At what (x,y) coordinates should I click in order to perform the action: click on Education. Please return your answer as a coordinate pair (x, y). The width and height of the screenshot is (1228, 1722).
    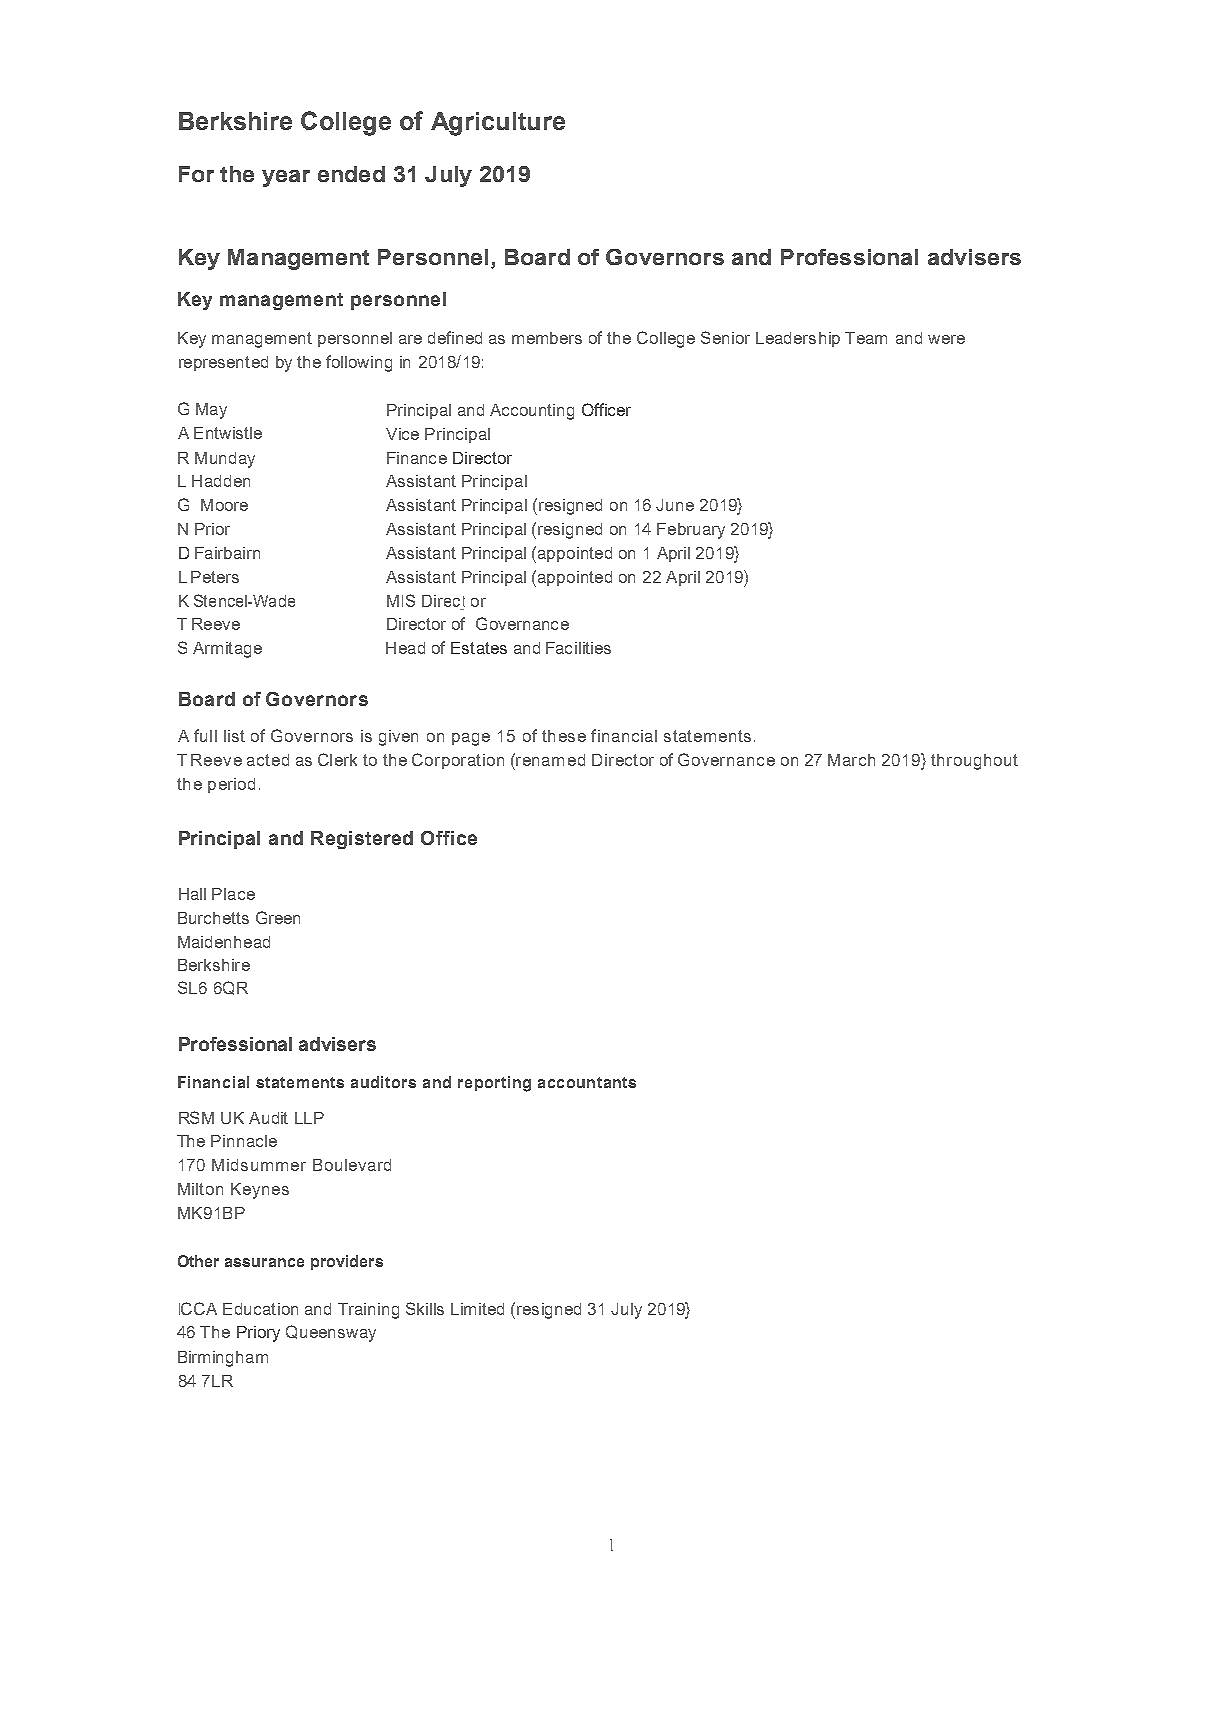
    Looking at the image, I should click on (260, 1309).
